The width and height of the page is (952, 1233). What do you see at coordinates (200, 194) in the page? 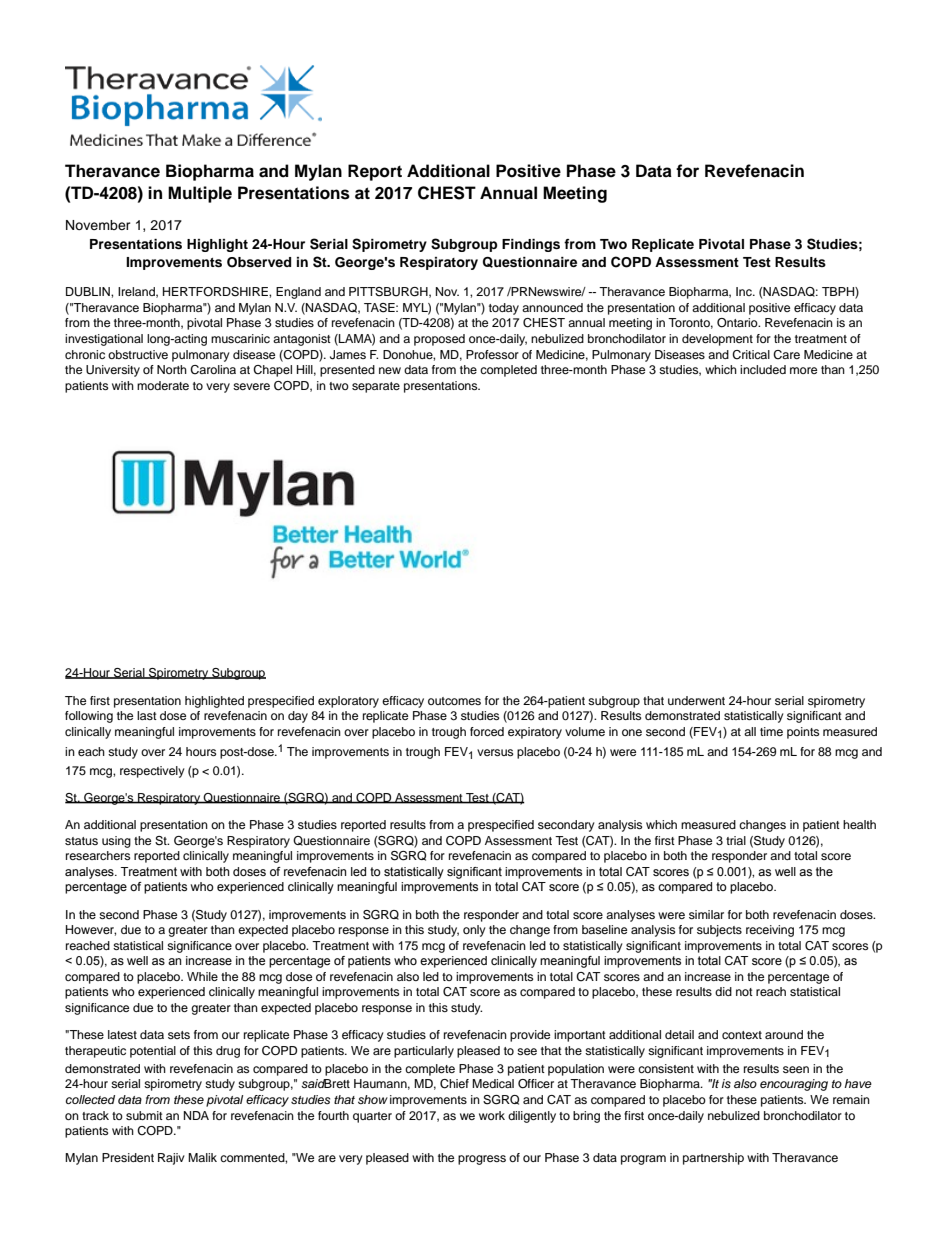
I see `Multiple` at bounding box center [200, 194].
